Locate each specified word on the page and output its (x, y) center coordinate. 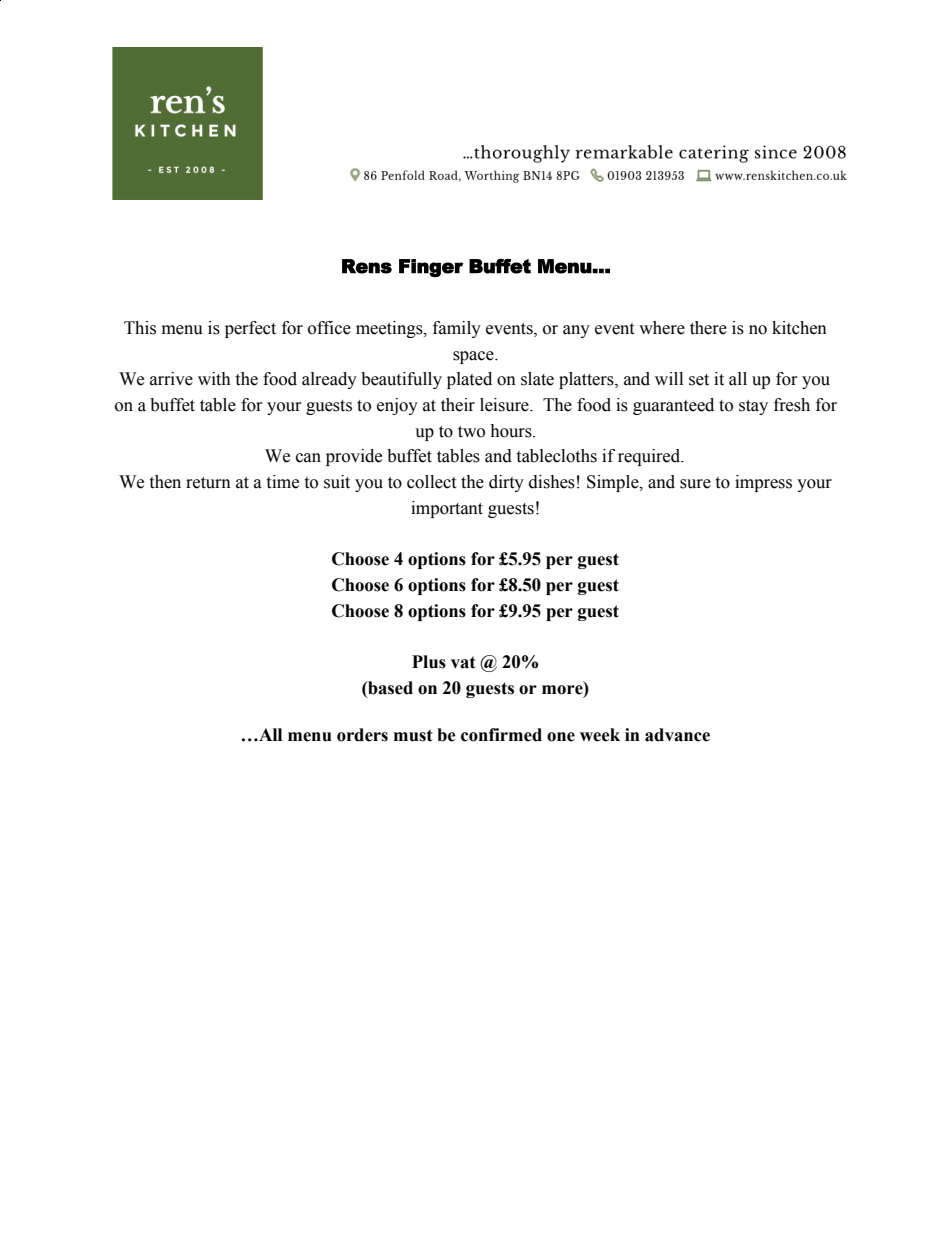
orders (362, 735)
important (447, 509)
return (208, 483)
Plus (429, 662)
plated (469, 380)
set (699, 380)
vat (463, 662)
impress (763, 483)
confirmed (501, 735)
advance (677, 735)
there (708, 328)
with (214, 379)
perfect (250, 329)
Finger (431, 268)
